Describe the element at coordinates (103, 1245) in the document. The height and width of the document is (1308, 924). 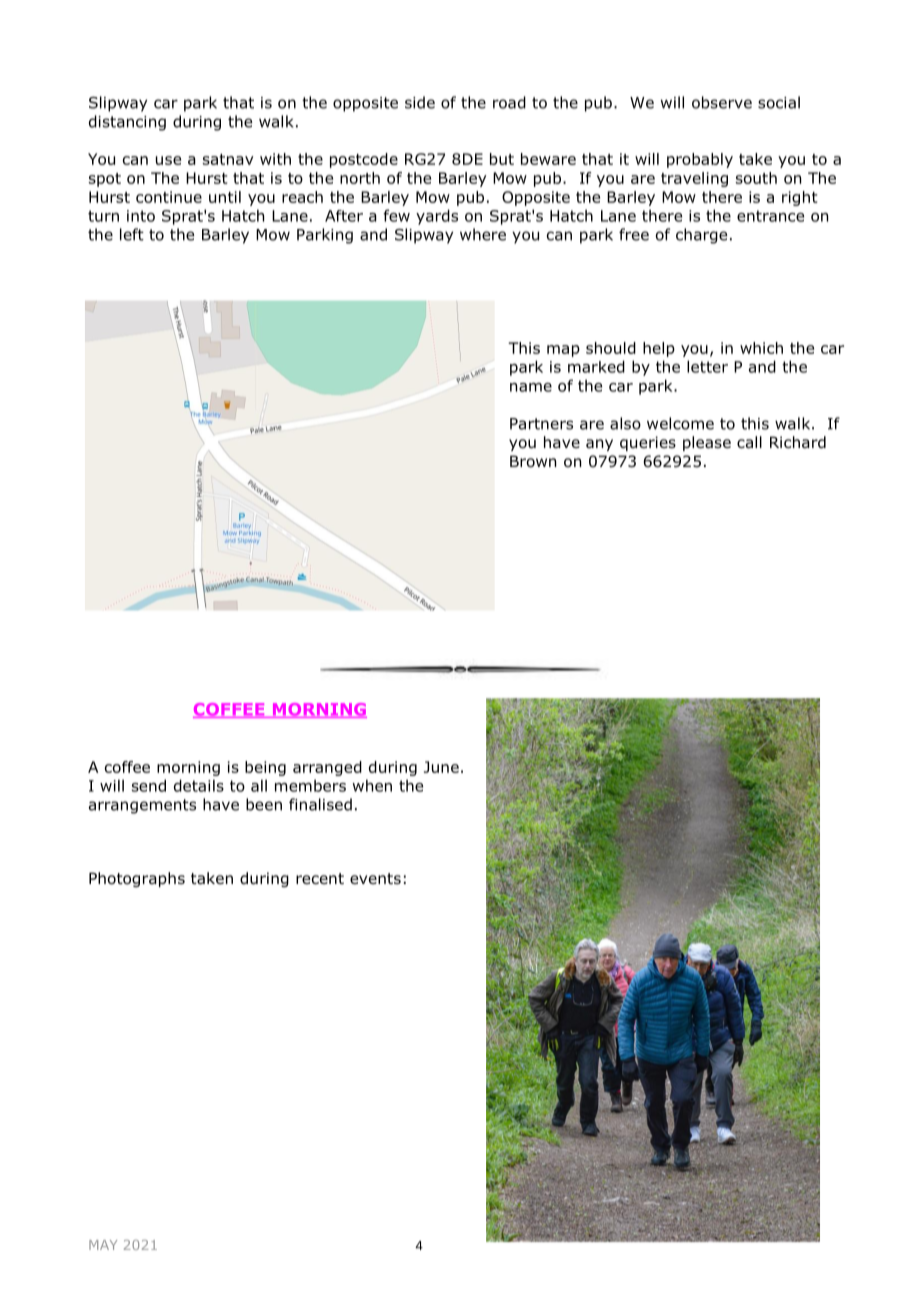
I see `MAY` at that location.
